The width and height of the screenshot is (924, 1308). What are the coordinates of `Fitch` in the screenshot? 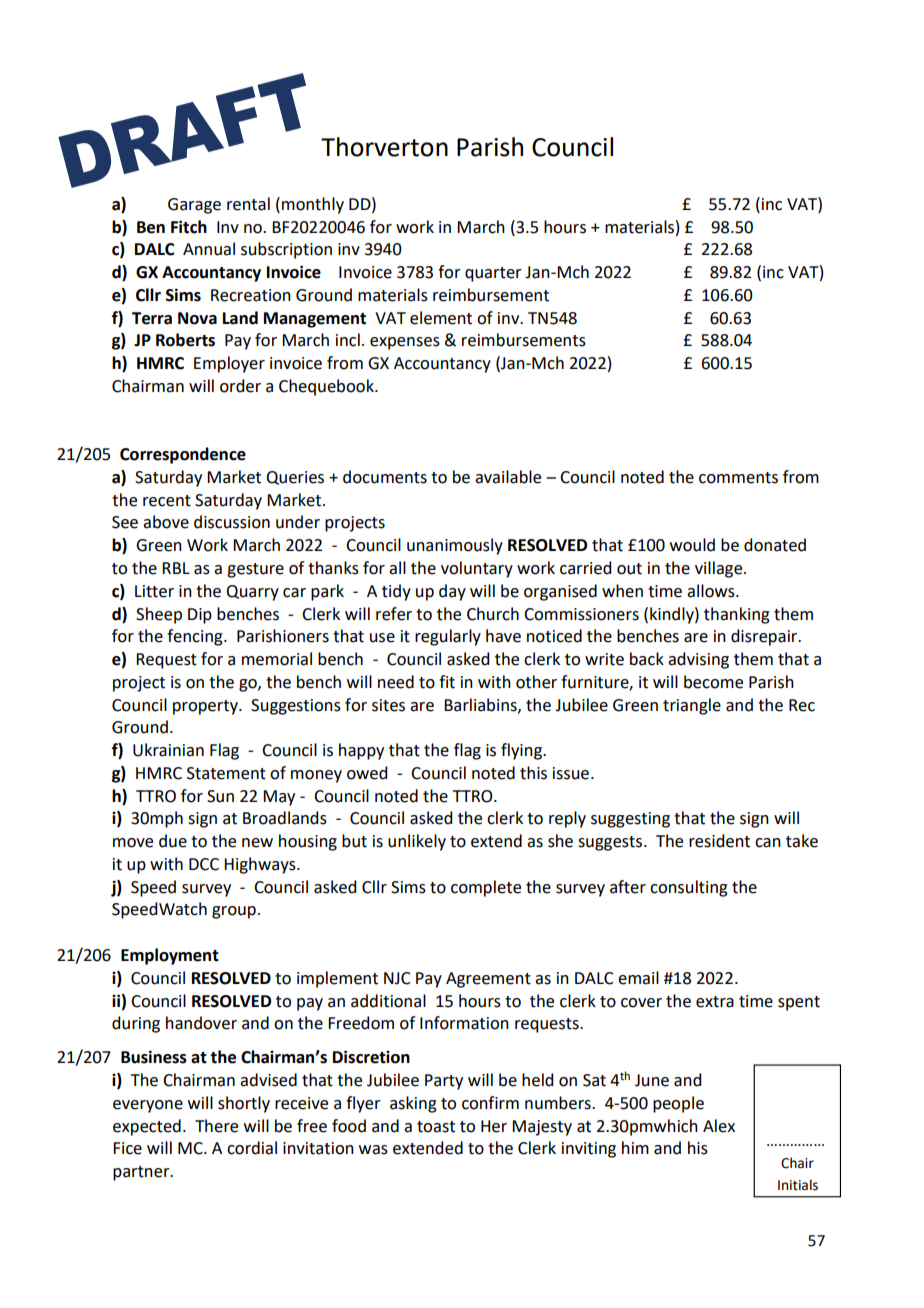 It's located at (189, 227).
